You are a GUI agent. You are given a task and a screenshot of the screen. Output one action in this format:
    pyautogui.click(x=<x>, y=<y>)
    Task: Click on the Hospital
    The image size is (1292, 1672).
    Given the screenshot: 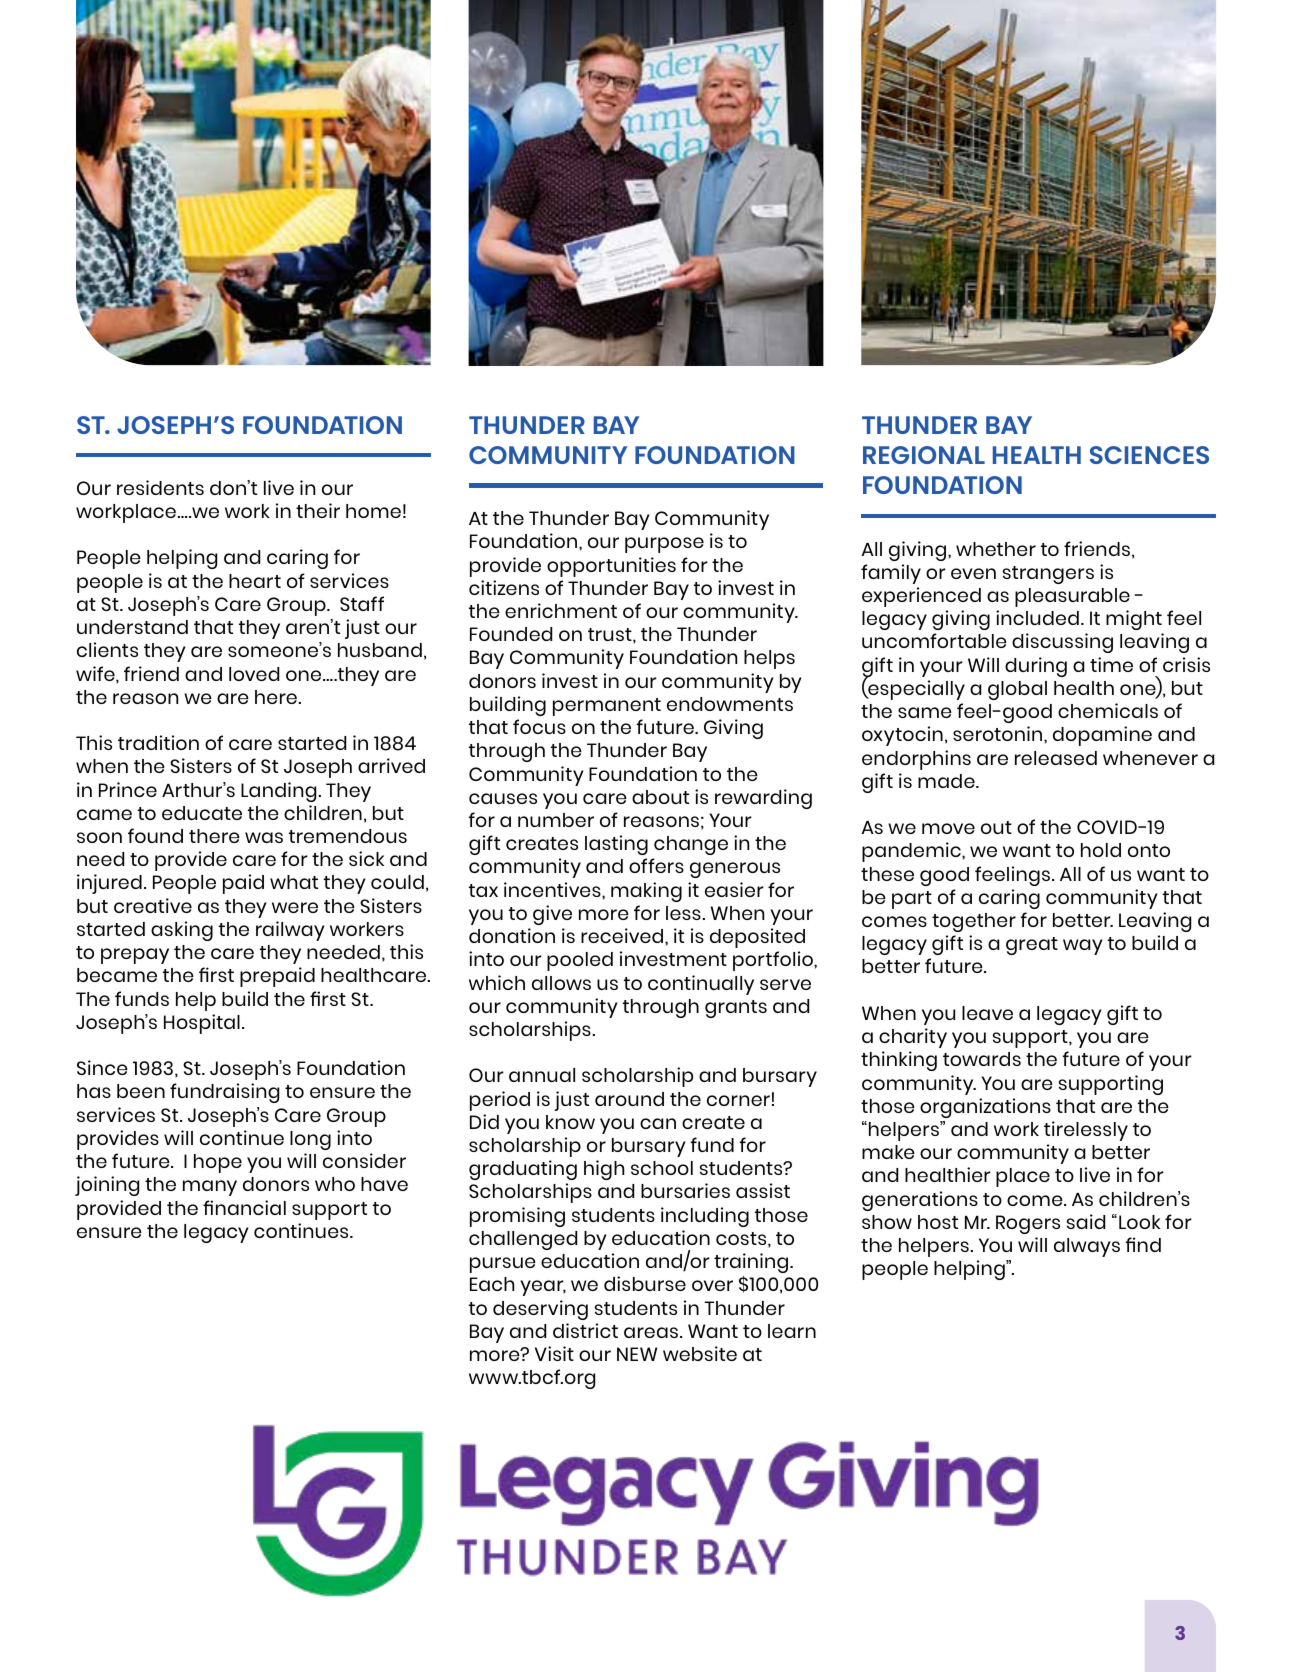 What is the action you would take?
    pyautogui.click(x=202, y=1024)
